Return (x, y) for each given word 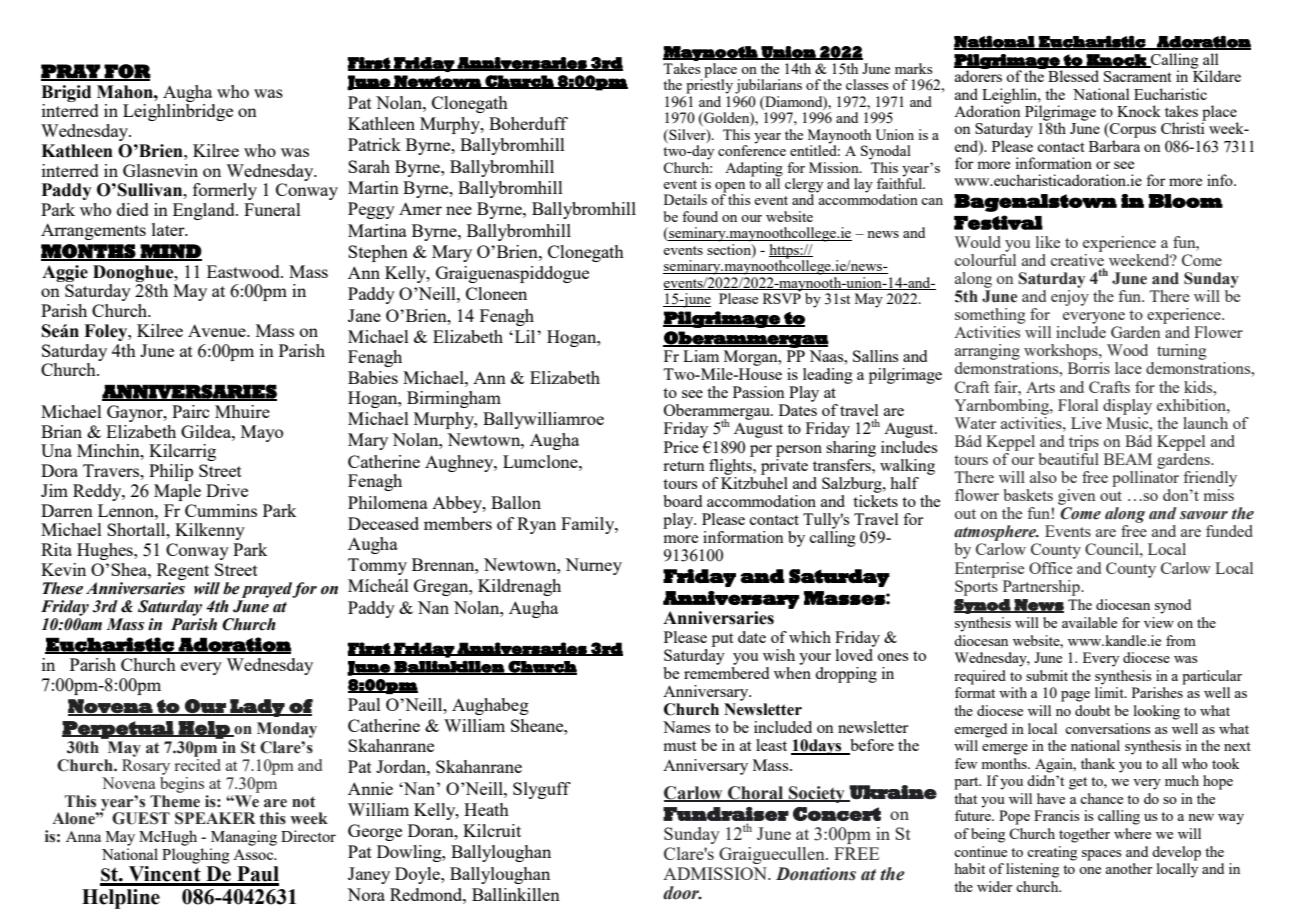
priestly (709, 85)
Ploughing (196, 856)
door (682, 893)
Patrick (374, 144)
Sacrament (1138, 76)
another (1129, 868)
